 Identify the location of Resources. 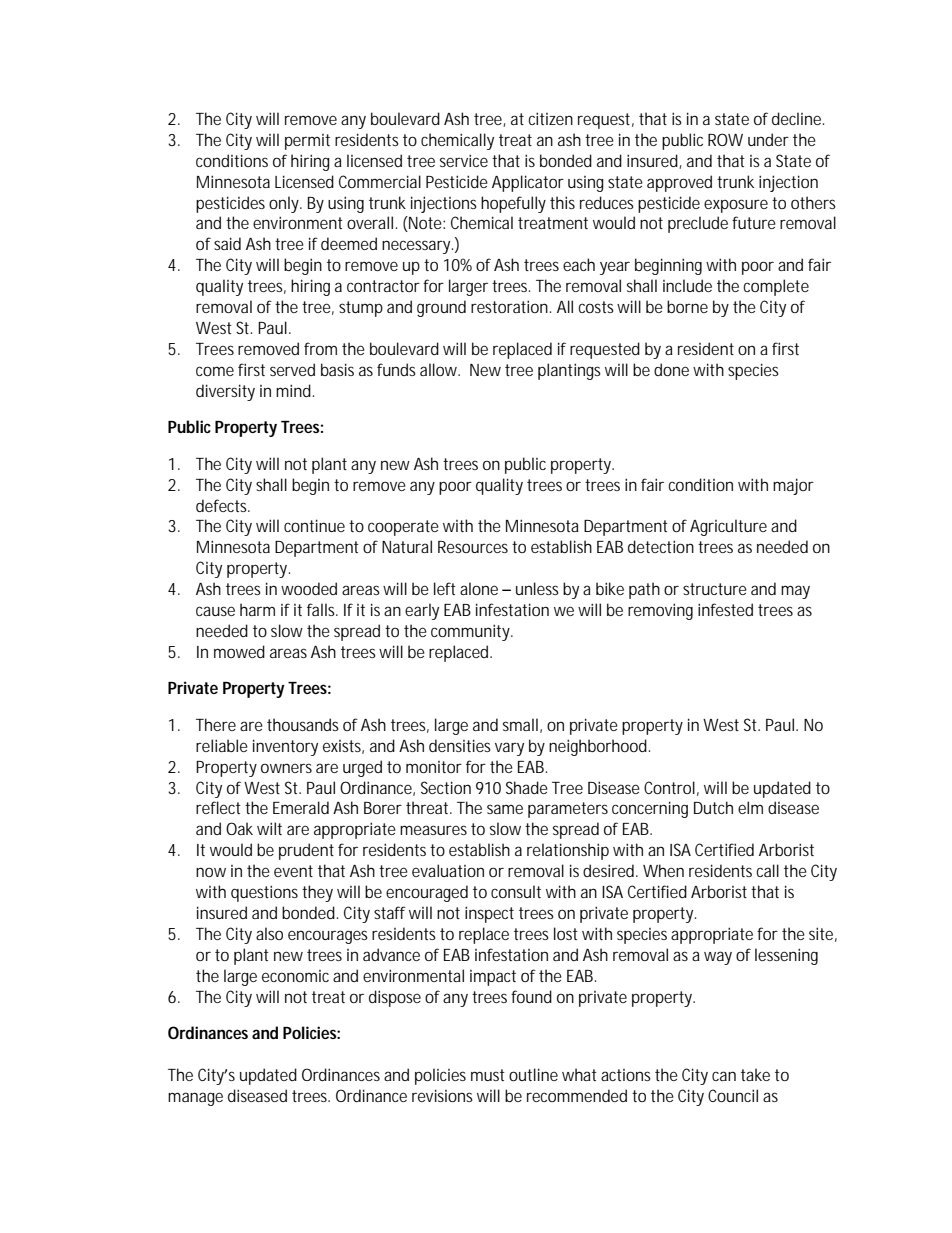
(473, 547).
